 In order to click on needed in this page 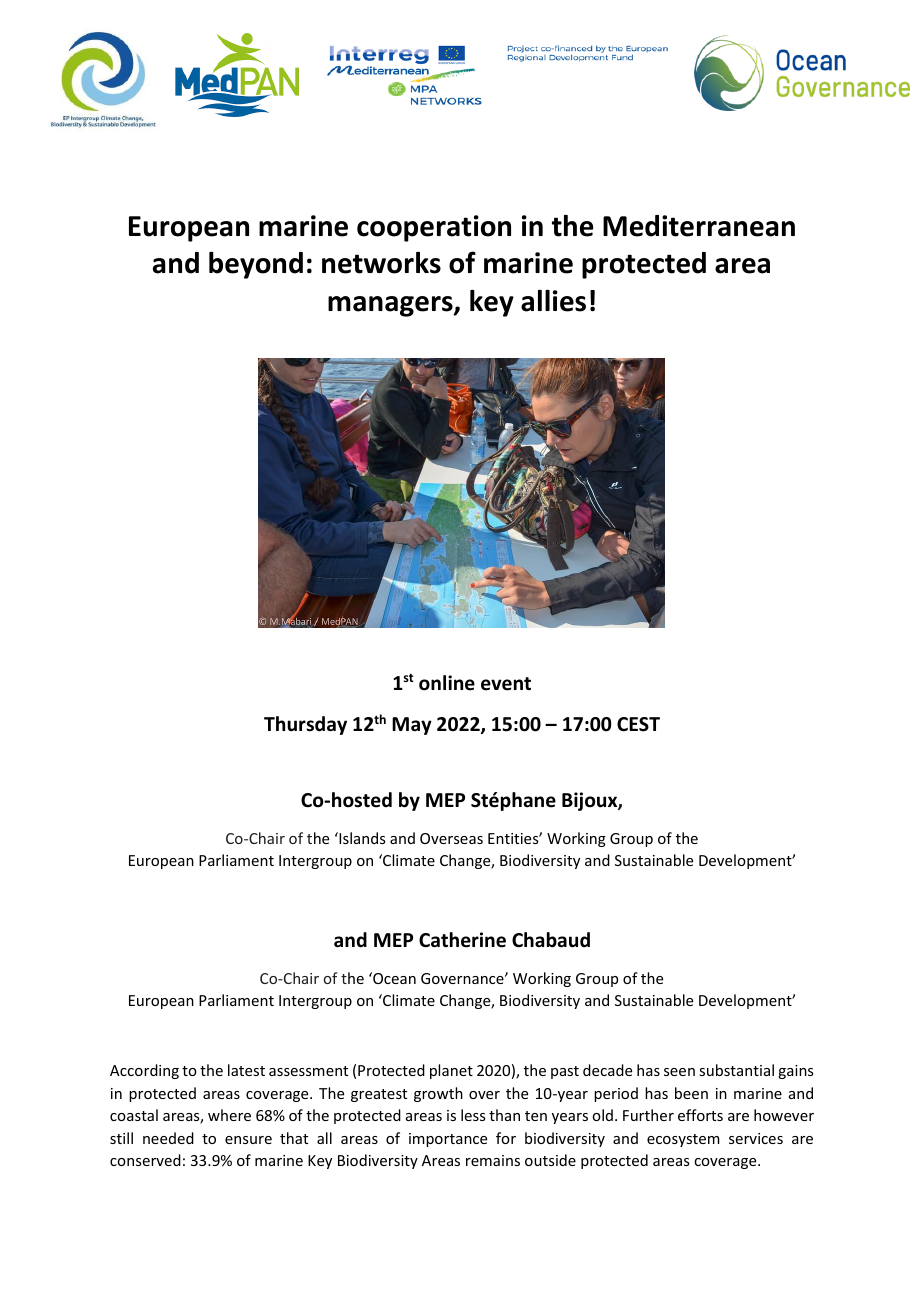, I will do `click(168, 1138)`.
